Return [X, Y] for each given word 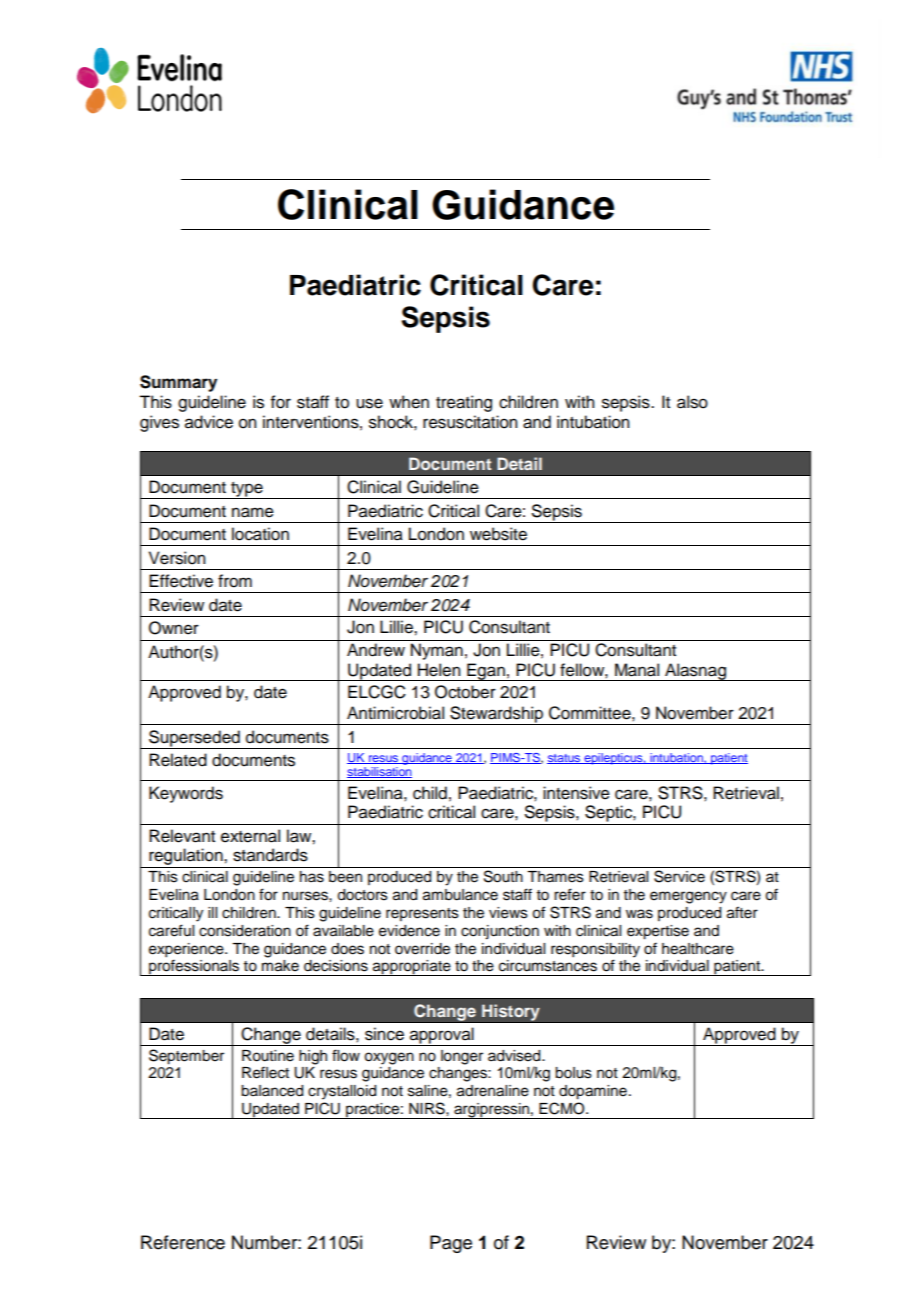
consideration [245, 931]
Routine [268, 1056]
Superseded [194, 739]
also [692, 402]
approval [442, 1036]
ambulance [460, 895]
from [235, 581]
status [565, 759]
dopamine [593, 1092]
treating [464, 403]
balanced [272, 1091]
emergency [688, 897]
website [498, 534]
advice [209, 422]
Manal [637, 670]
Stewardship [497, 715]
